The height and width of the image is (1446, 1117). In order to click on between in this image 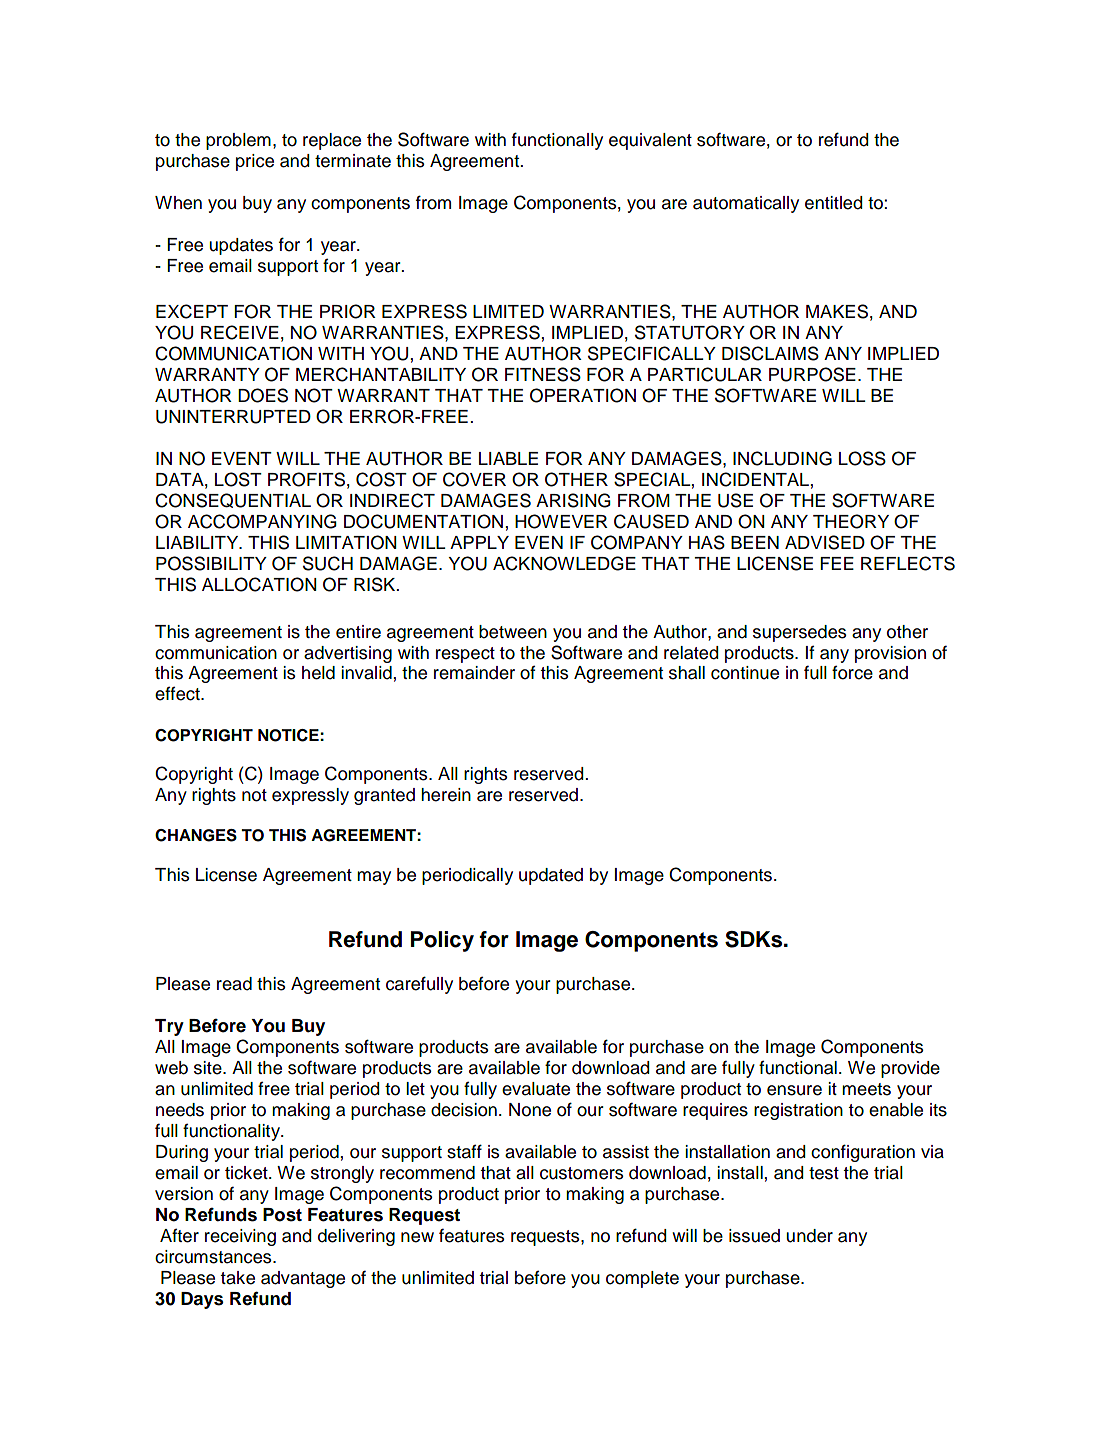, I will do `click(513, 632)`.
